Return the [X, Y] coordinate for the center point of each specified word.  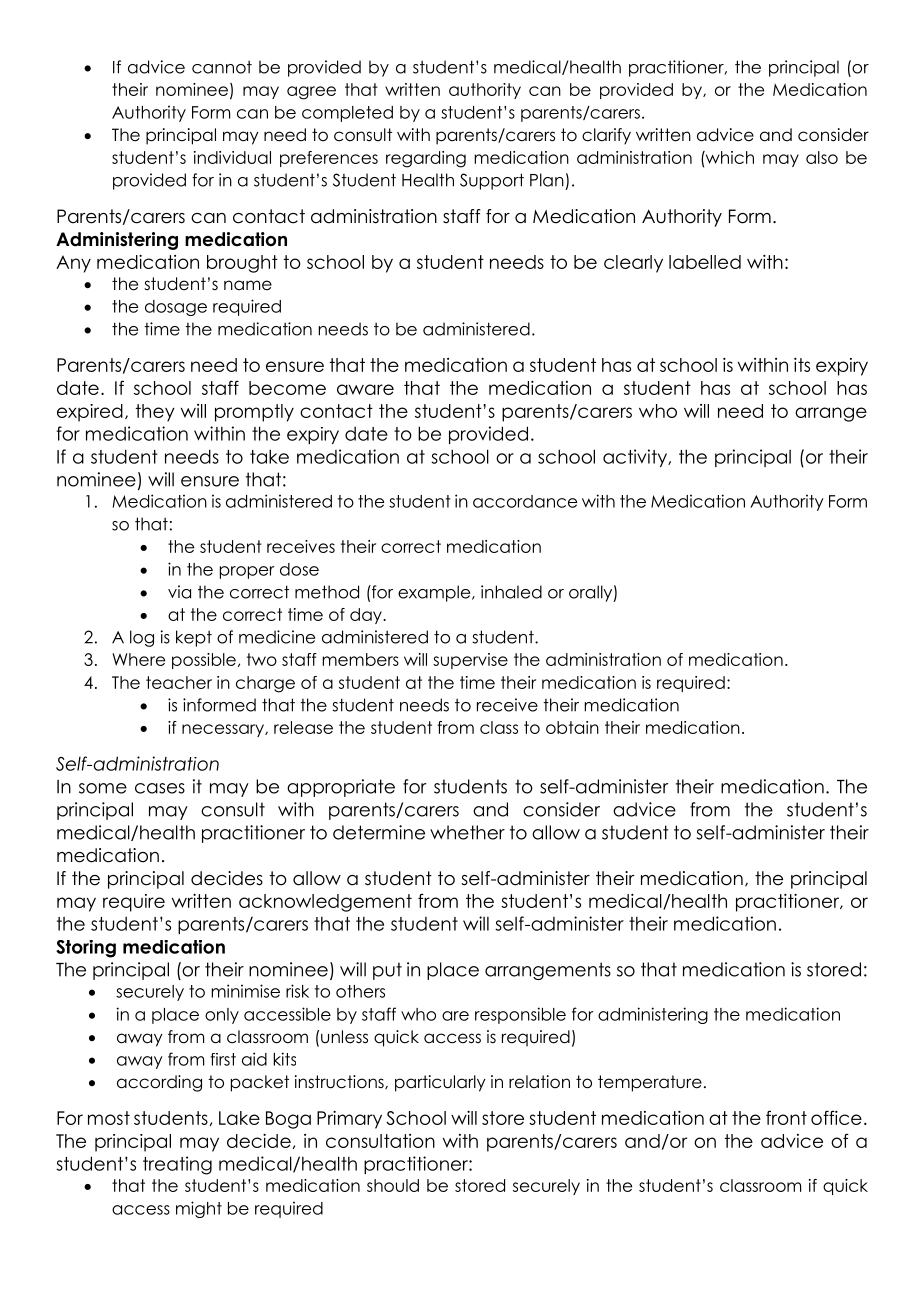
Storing [86, 949]
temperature [650, 1083]
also [822, 157]
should [393, 1185]
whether [467, 832]
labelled [705, 262]
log [142, 638]
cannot [222, 67]
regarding [426, 159]
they [155, 413]
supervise [470, 661]
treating [177, 1165]
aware [365, 389]
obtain [572, 727]
